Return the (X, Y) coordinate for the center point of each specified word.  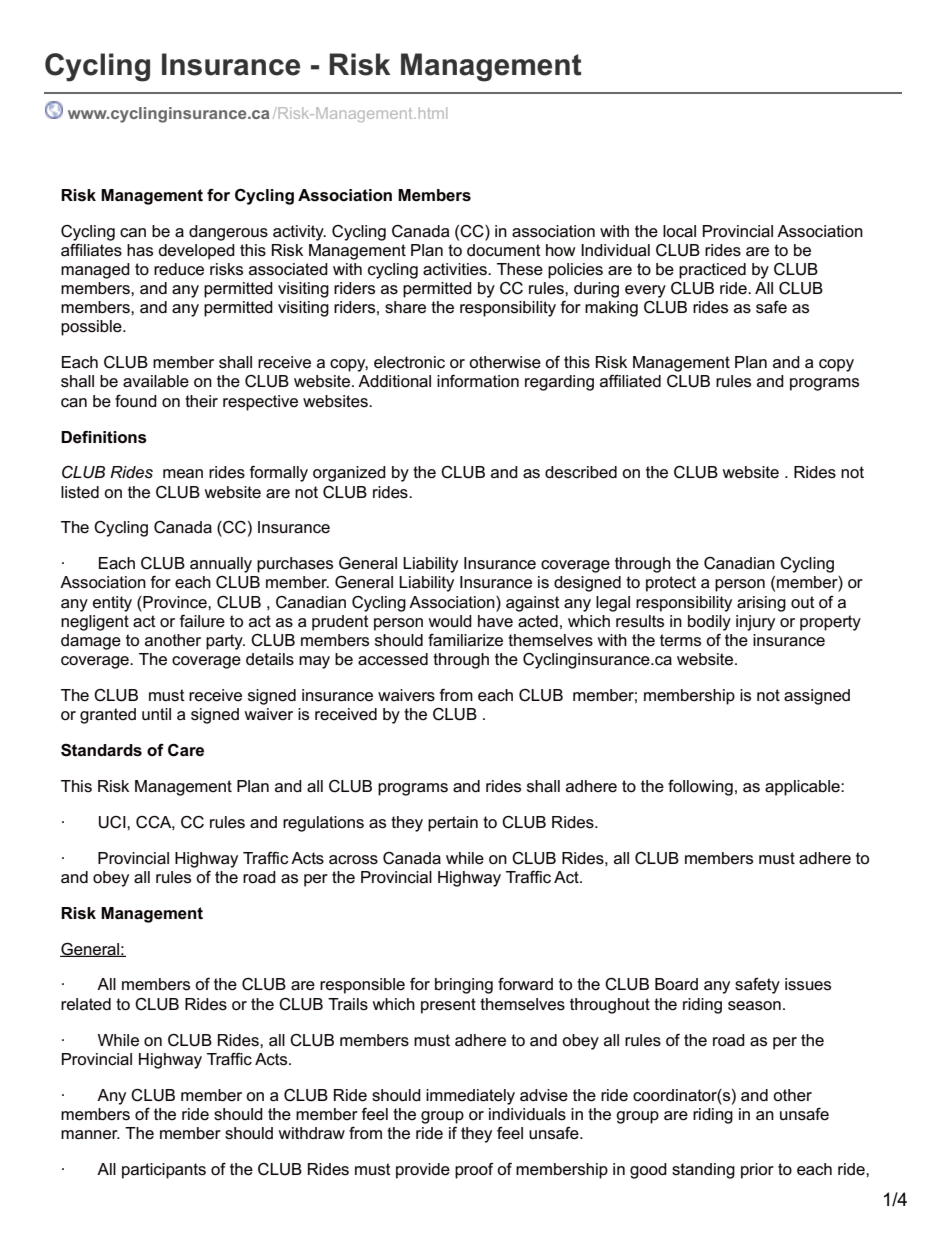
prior (757, 1171)
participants (164, 1171)
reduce (179, 269)
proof (474, 1171)
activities (456, 269)
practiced (712, 271)
